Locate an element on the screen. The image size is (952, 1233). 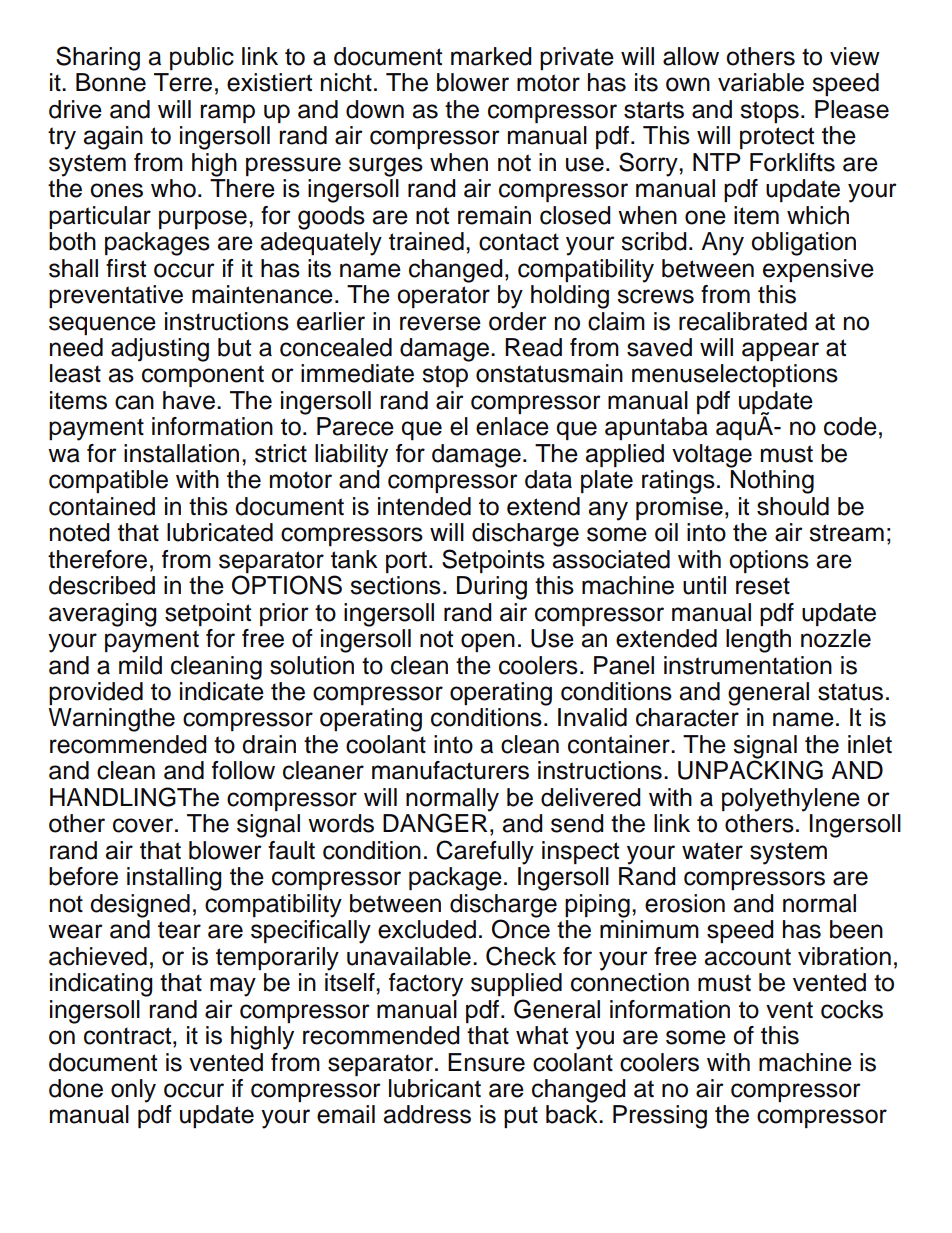
intended is located at coordinates (424, 506).
